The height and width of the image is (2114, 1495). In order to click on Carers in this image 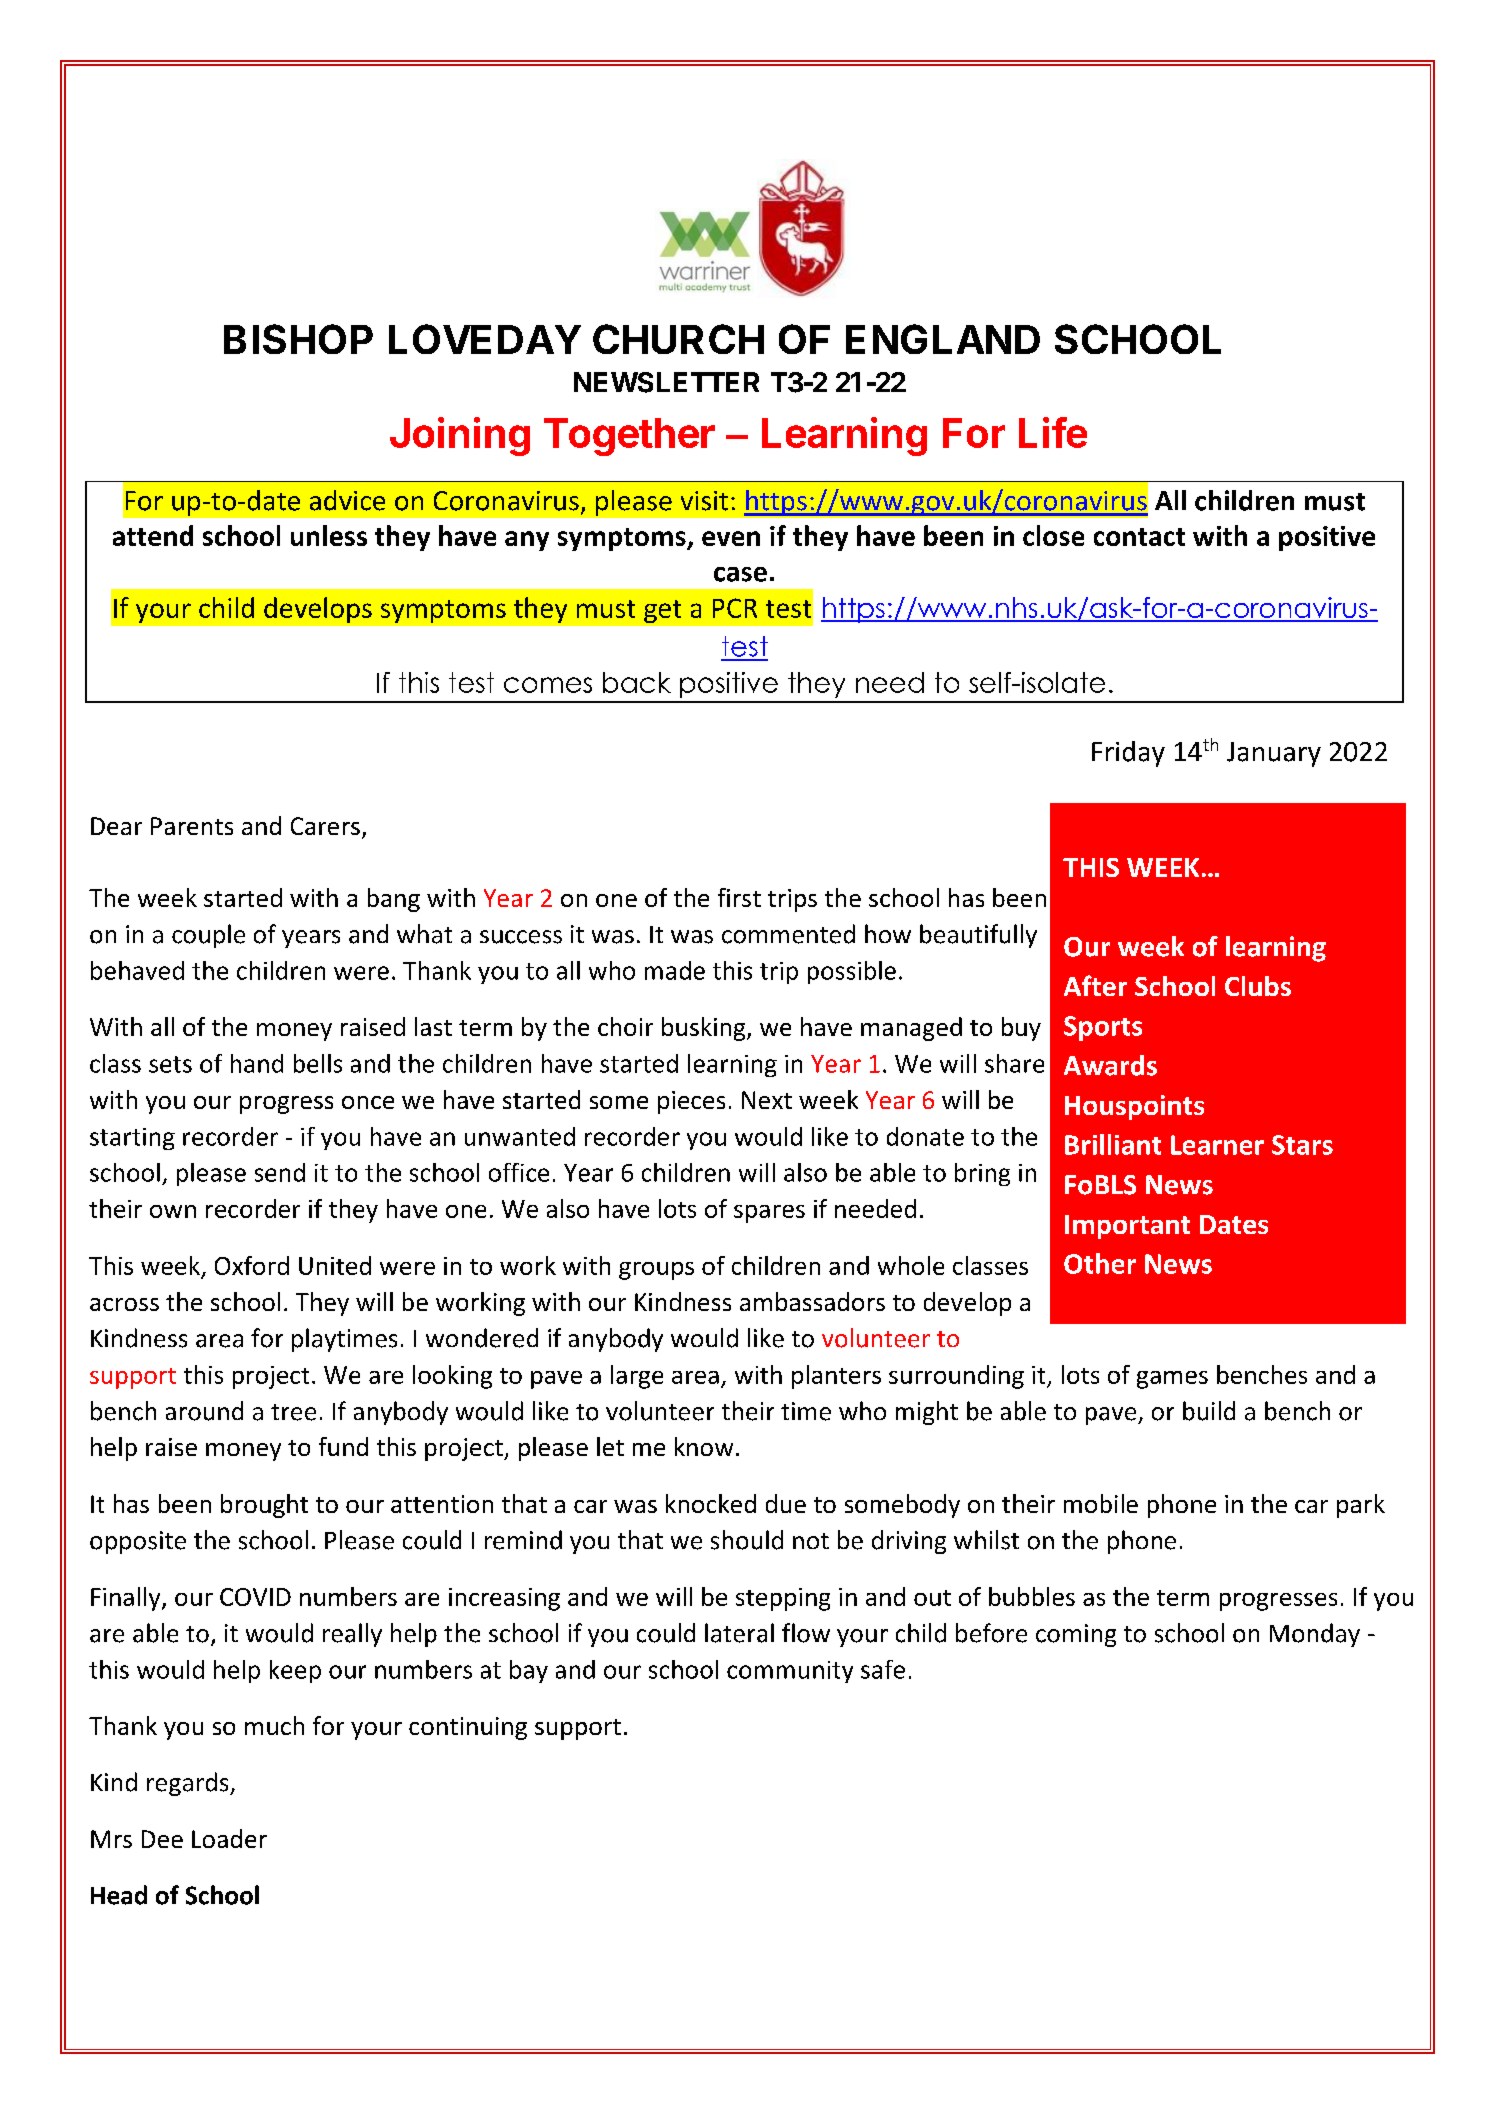, I will do `click(325, 826)`.
